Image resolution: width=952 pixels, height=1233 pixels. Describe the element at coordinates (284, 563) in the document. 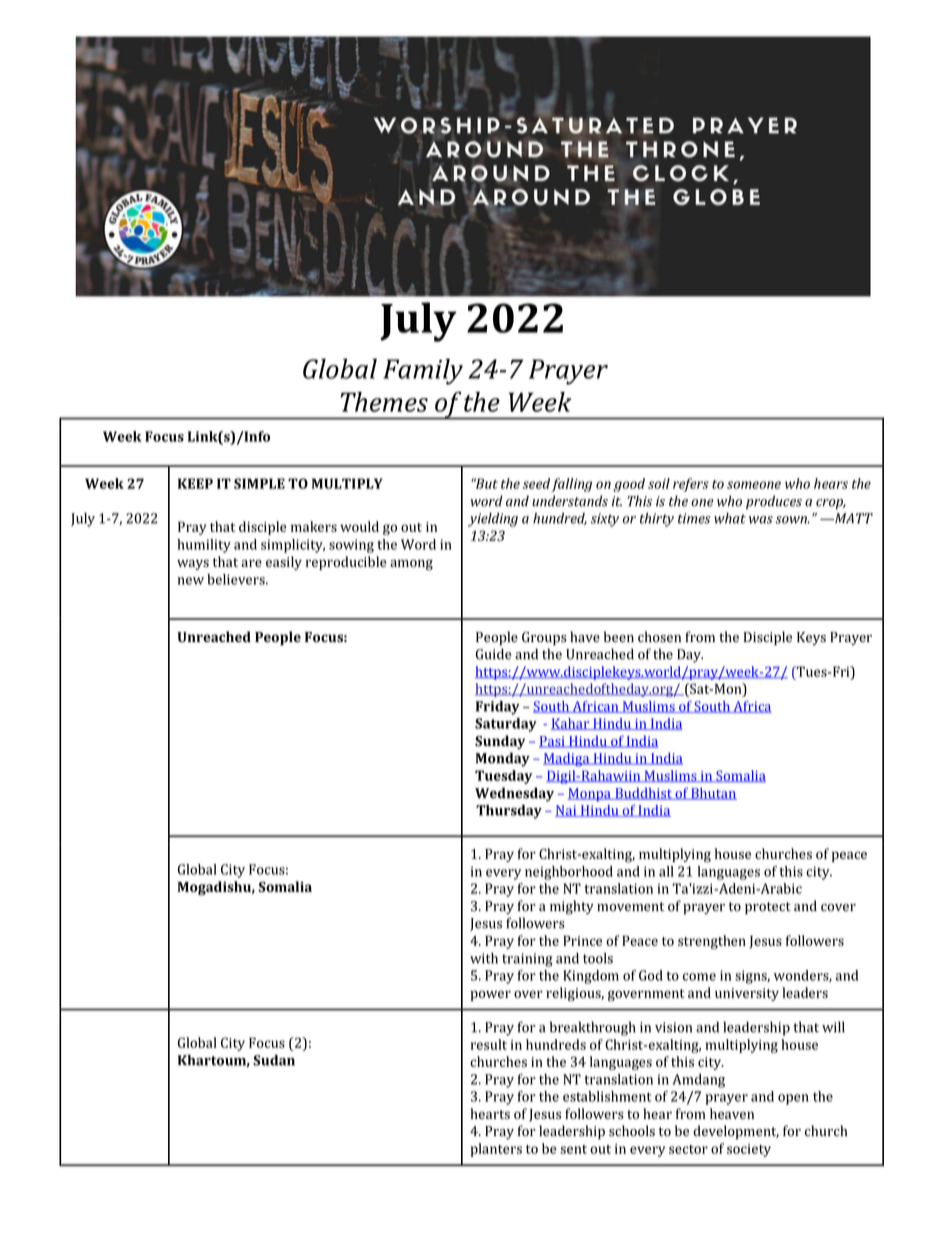

I see `easily` at that location.
